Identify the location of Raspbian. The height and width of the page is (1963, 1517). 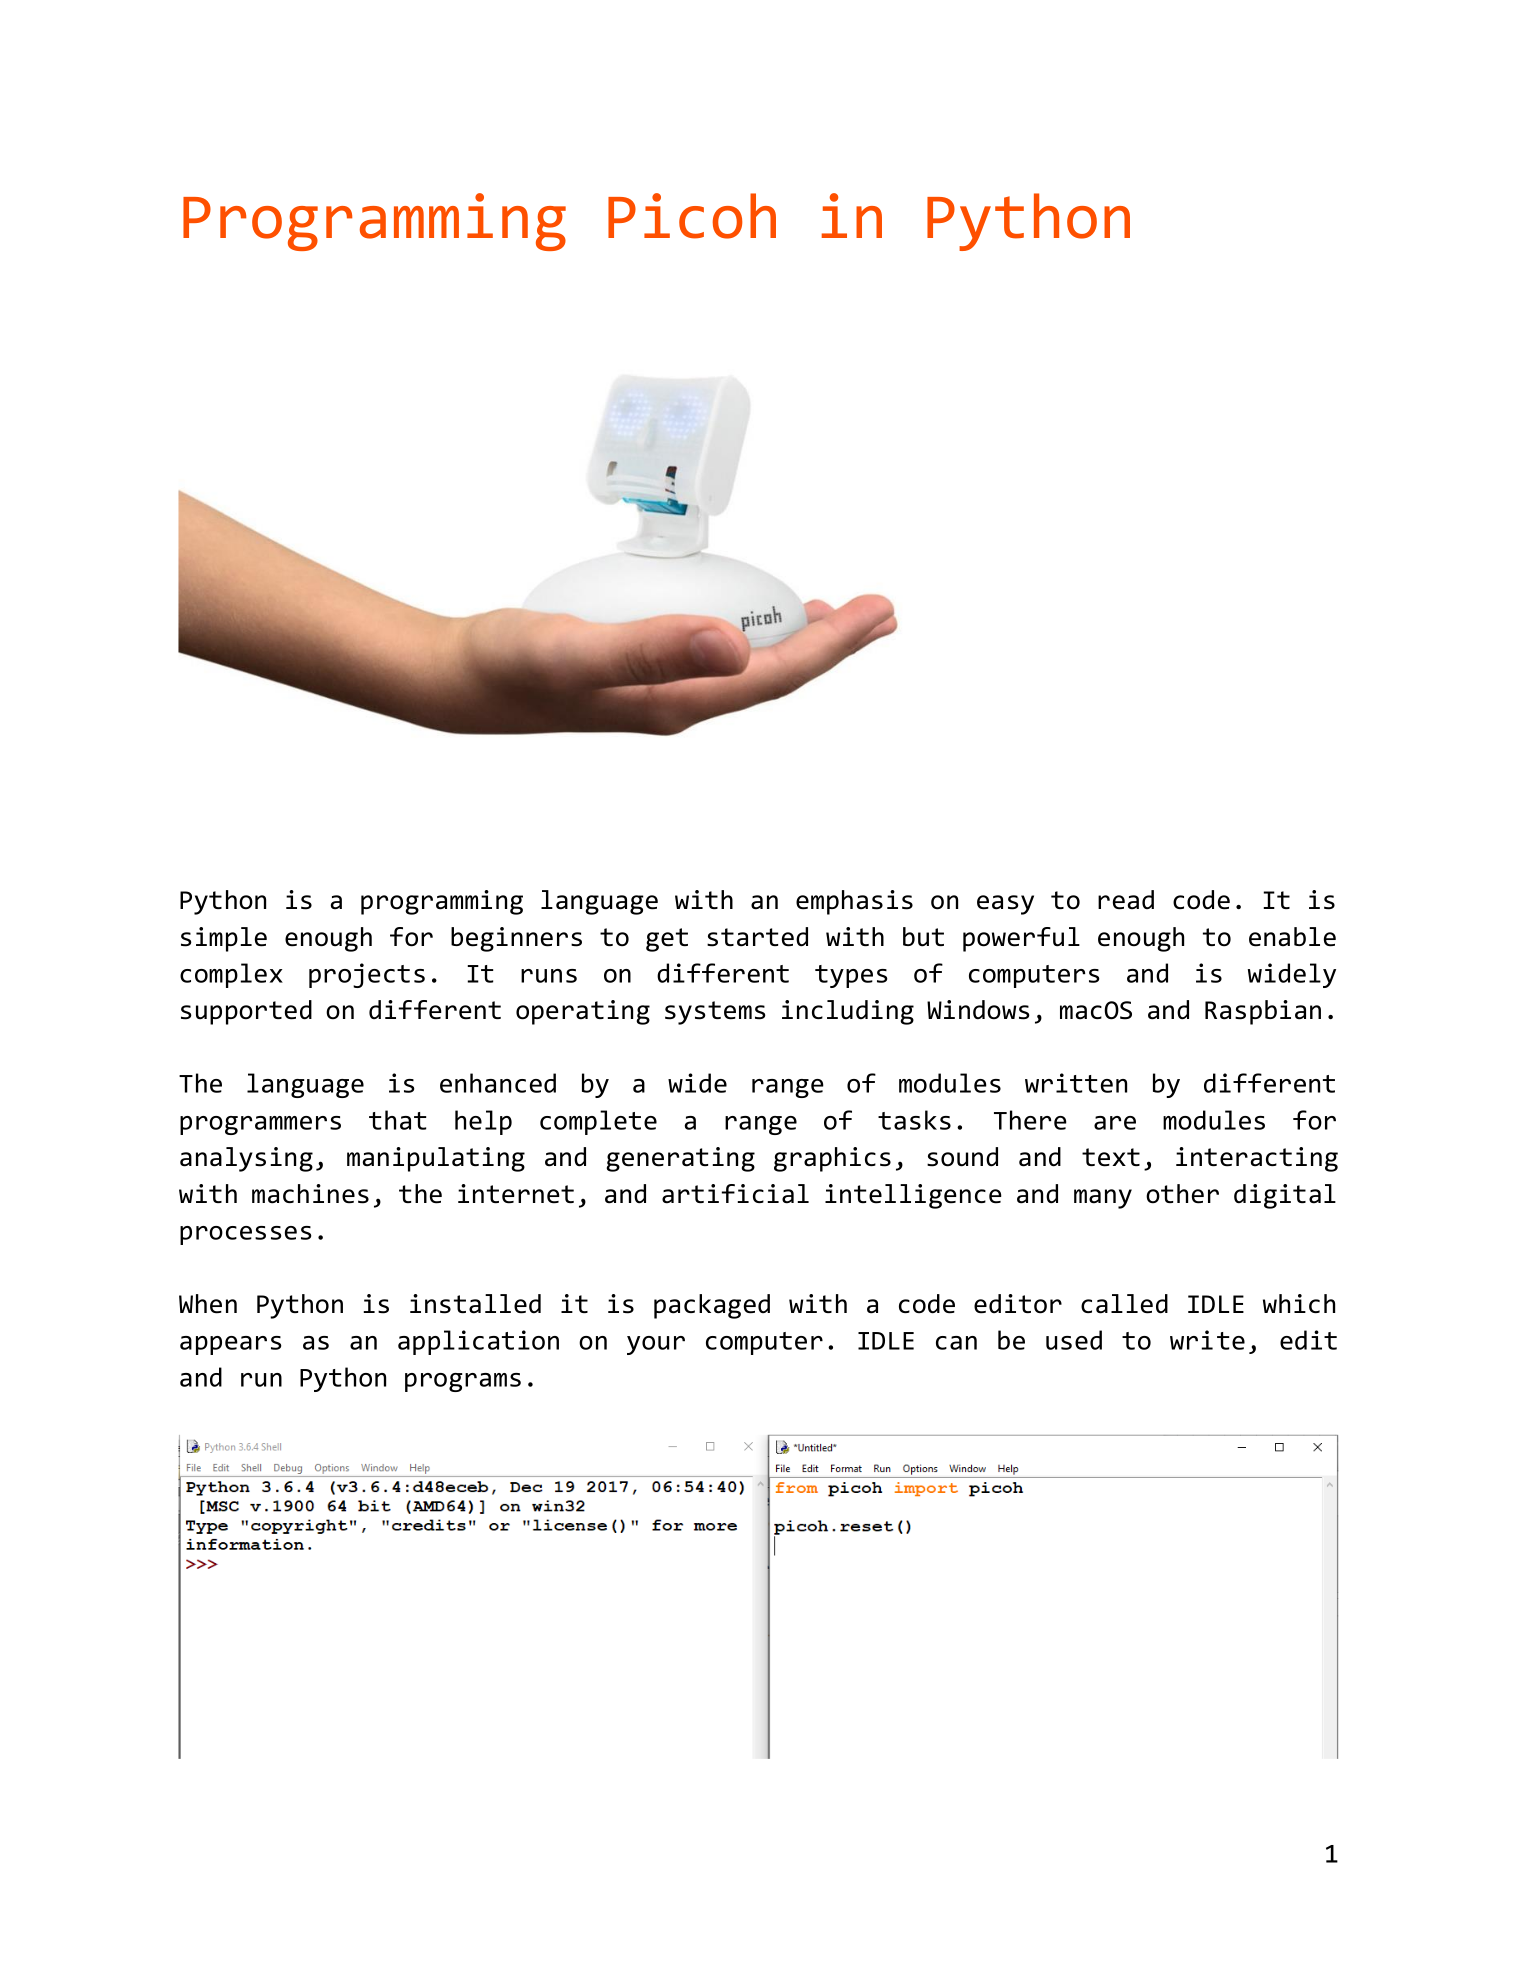
(1263, 1012).
